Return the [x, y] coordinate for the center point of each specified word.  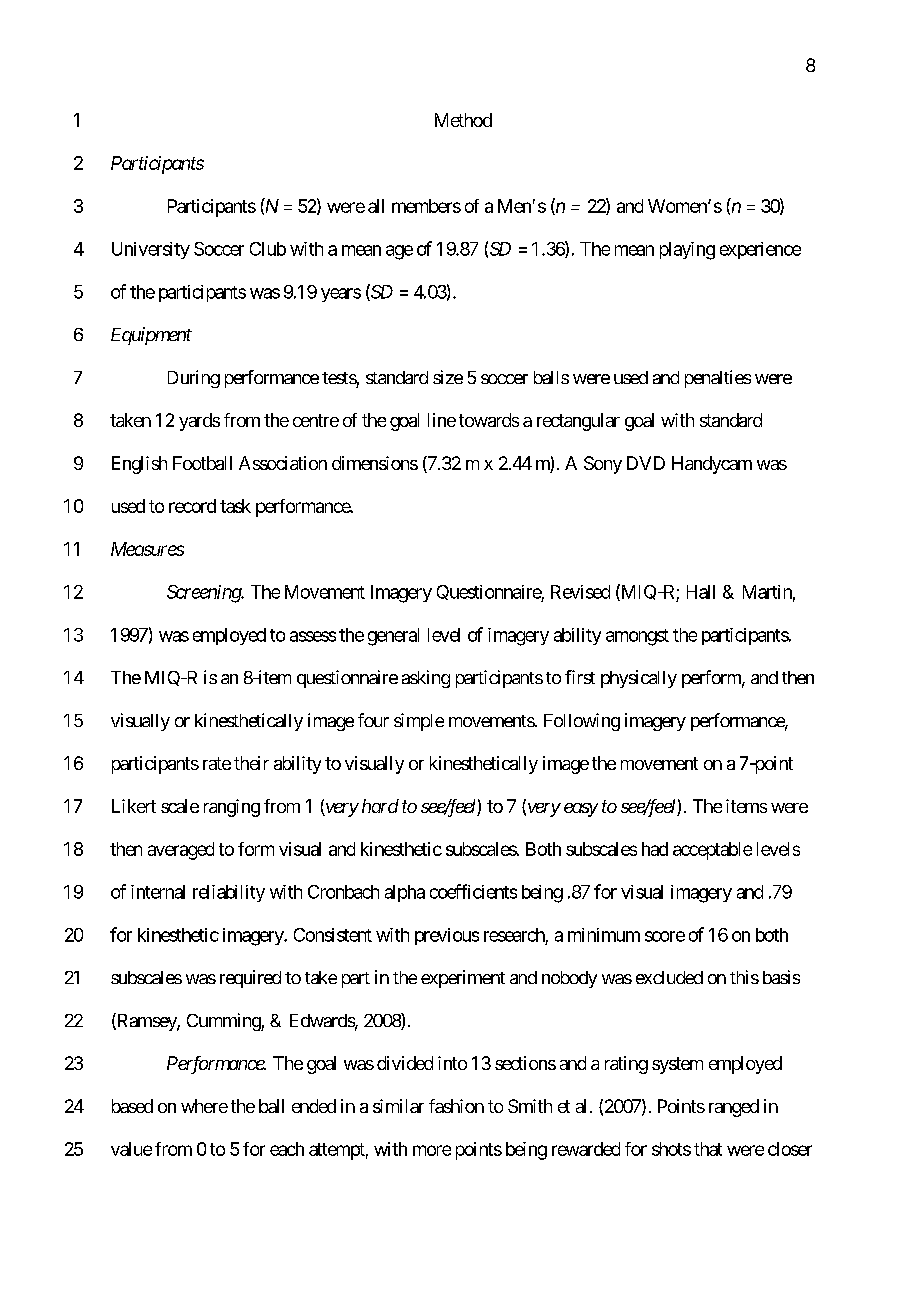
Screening [204, 594]
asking [426, 679]
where [204, 1106]
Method [463, 120]
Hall [701, 592]
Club [268, 249]
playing [687, 251]
